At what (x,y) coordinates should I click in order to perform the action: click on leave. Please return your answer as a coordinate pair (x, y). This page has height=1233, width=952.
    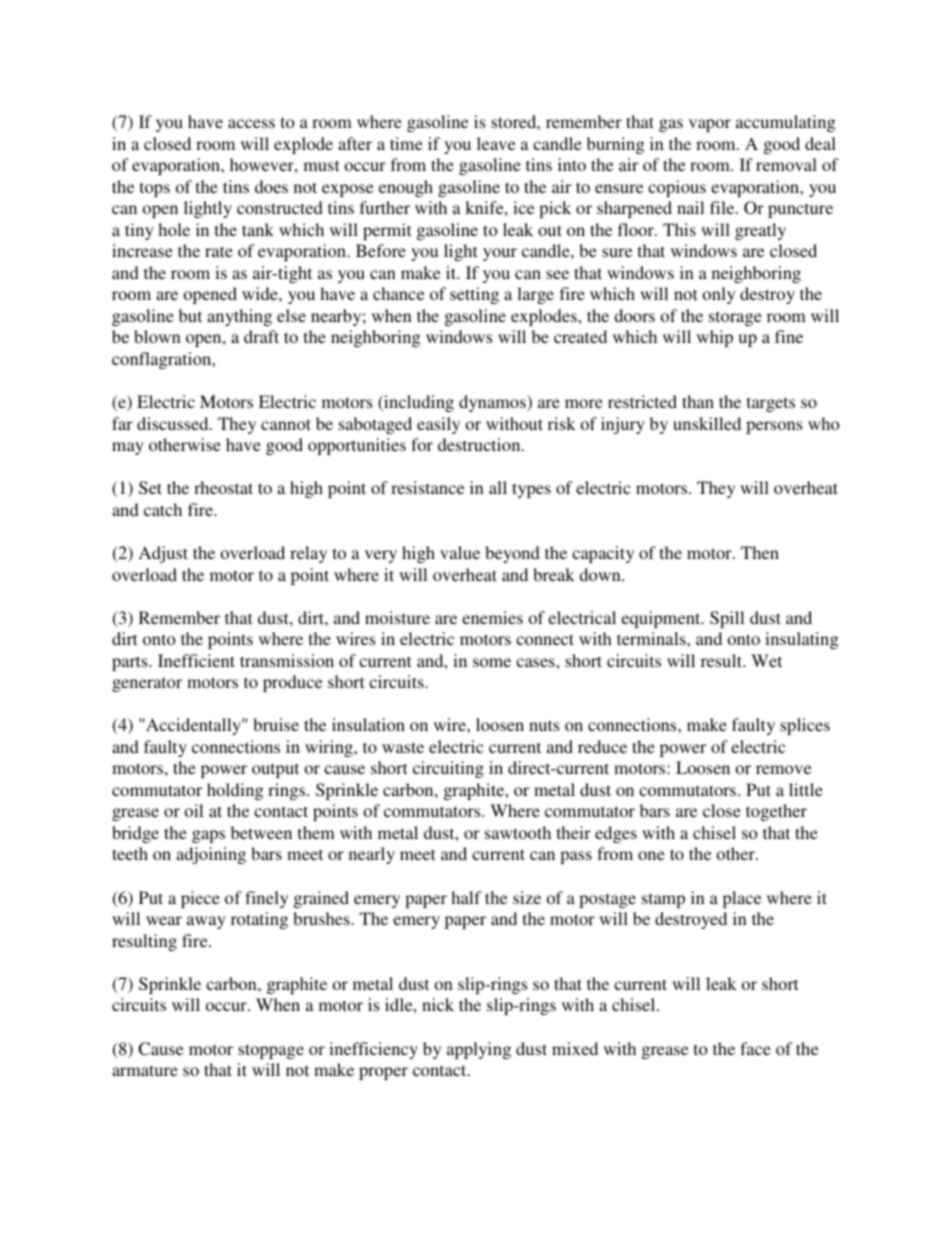
    Looking at the image, I should click on (496, 143).
